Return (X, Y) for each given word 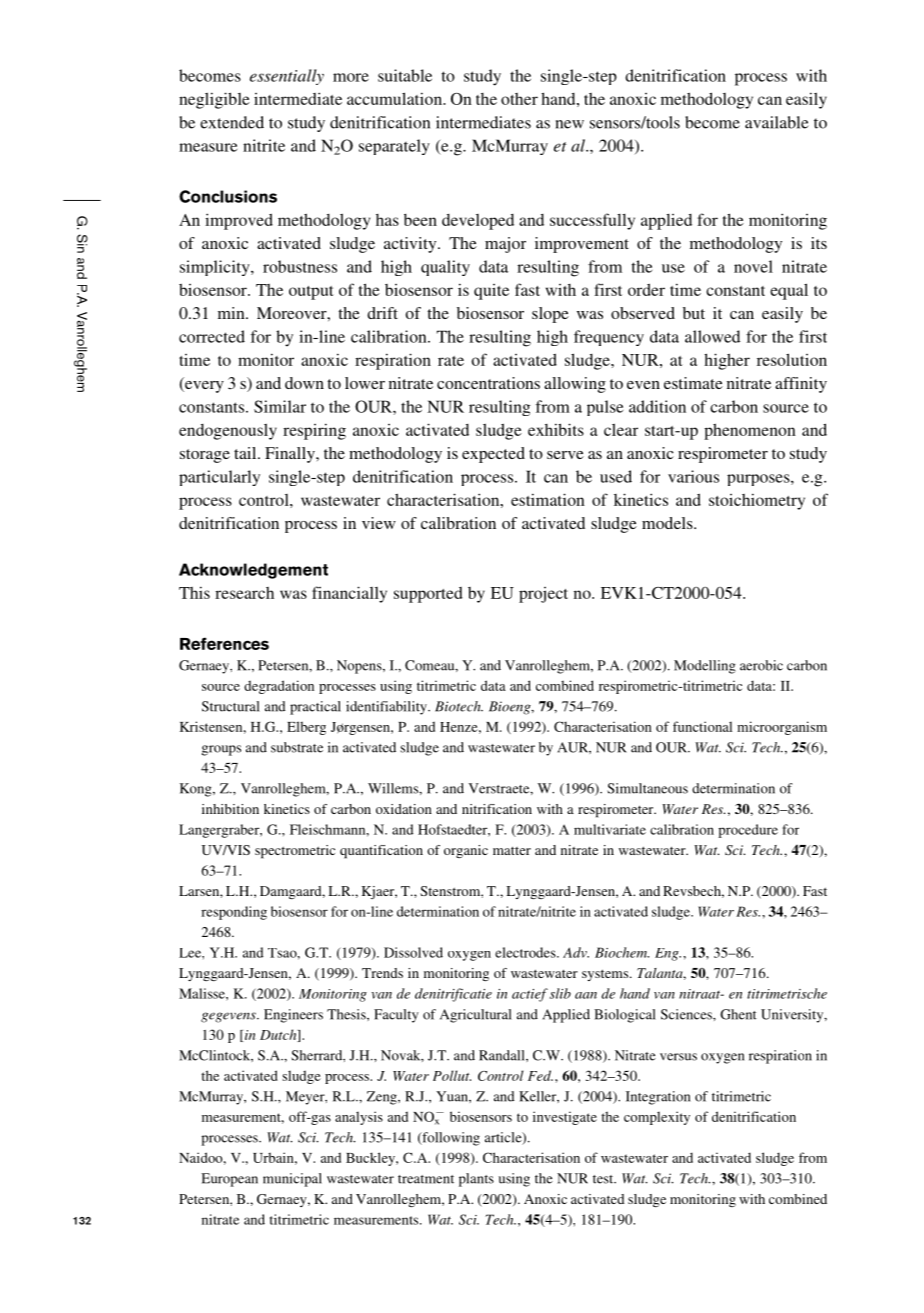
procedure (748, 831)
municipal (292, 1180)
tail (246, 453)
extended (232, 122)
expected (493, 455)
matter (512, 851)
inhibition (230, 809)
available (777, 122)
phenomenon (750, 431)
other (519, 99)
